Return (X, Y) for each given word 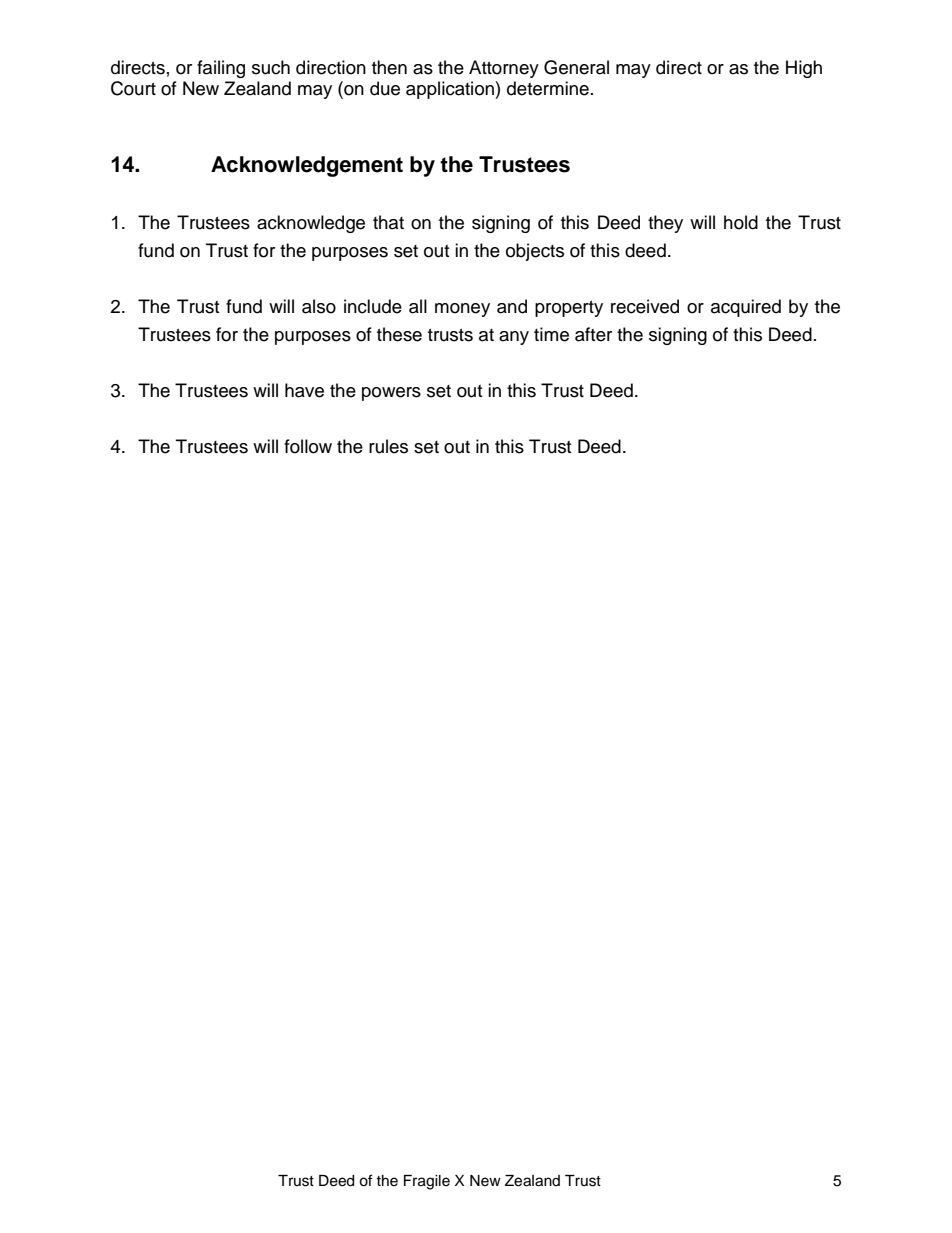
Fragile (427, 1182)
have (304, 390)
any (514, 338)
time (551, 334)
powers (391, 394)
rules (388, 446)
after (593, 334)
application (451, 90)
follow (308, 446)
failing (221, 69)
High (804, 69)
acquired (746, 308)
